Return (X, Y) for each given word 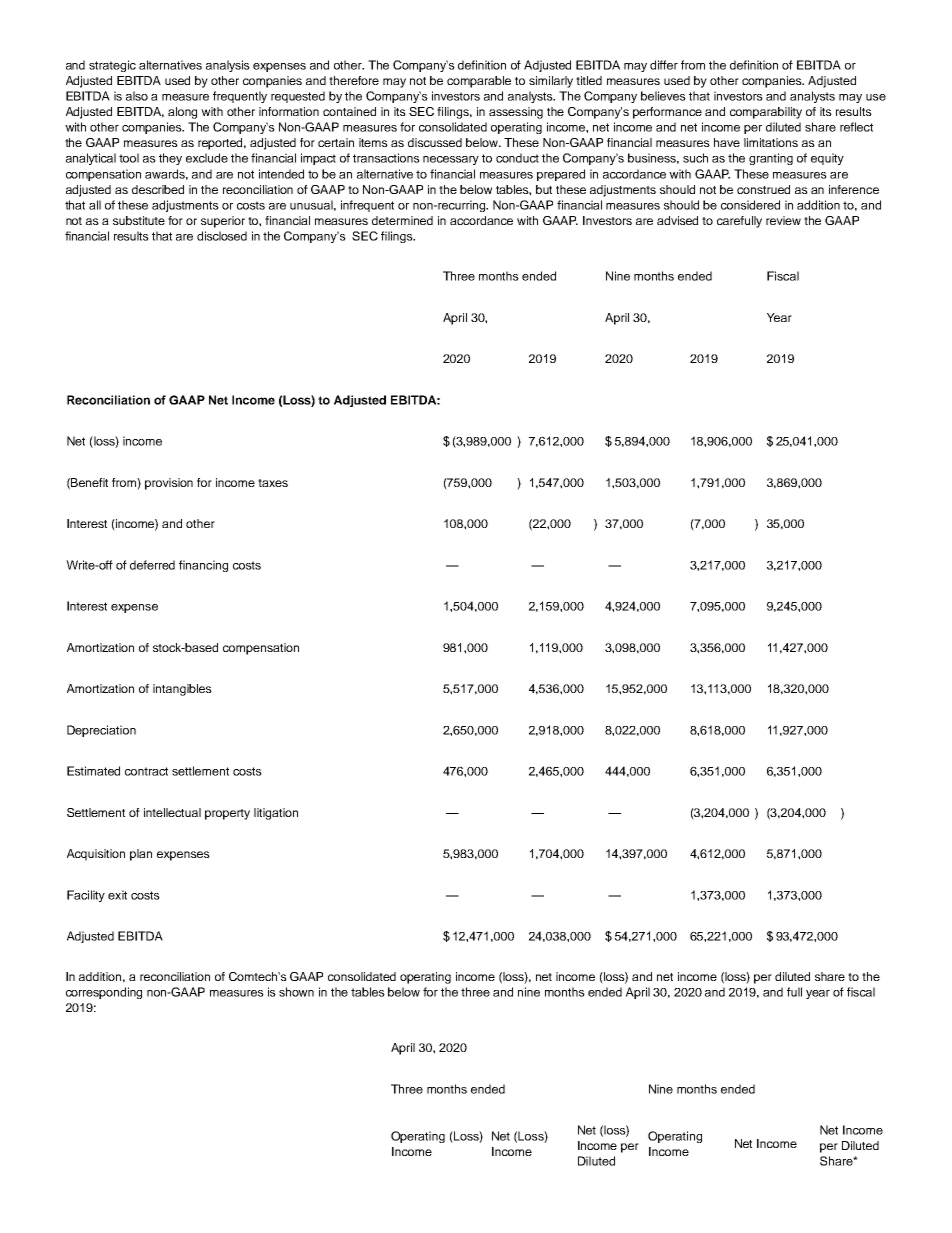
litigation (276, 814)
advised (677, 220)
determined (402, 220)
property (227, 814)
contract (146, 771)
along (182, 113)
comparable (479, 82)
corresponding (104, 993)
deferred (152, 565)
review (783, 220)
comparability (766, 113)
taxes (273, 483)
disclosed (222, 236)
